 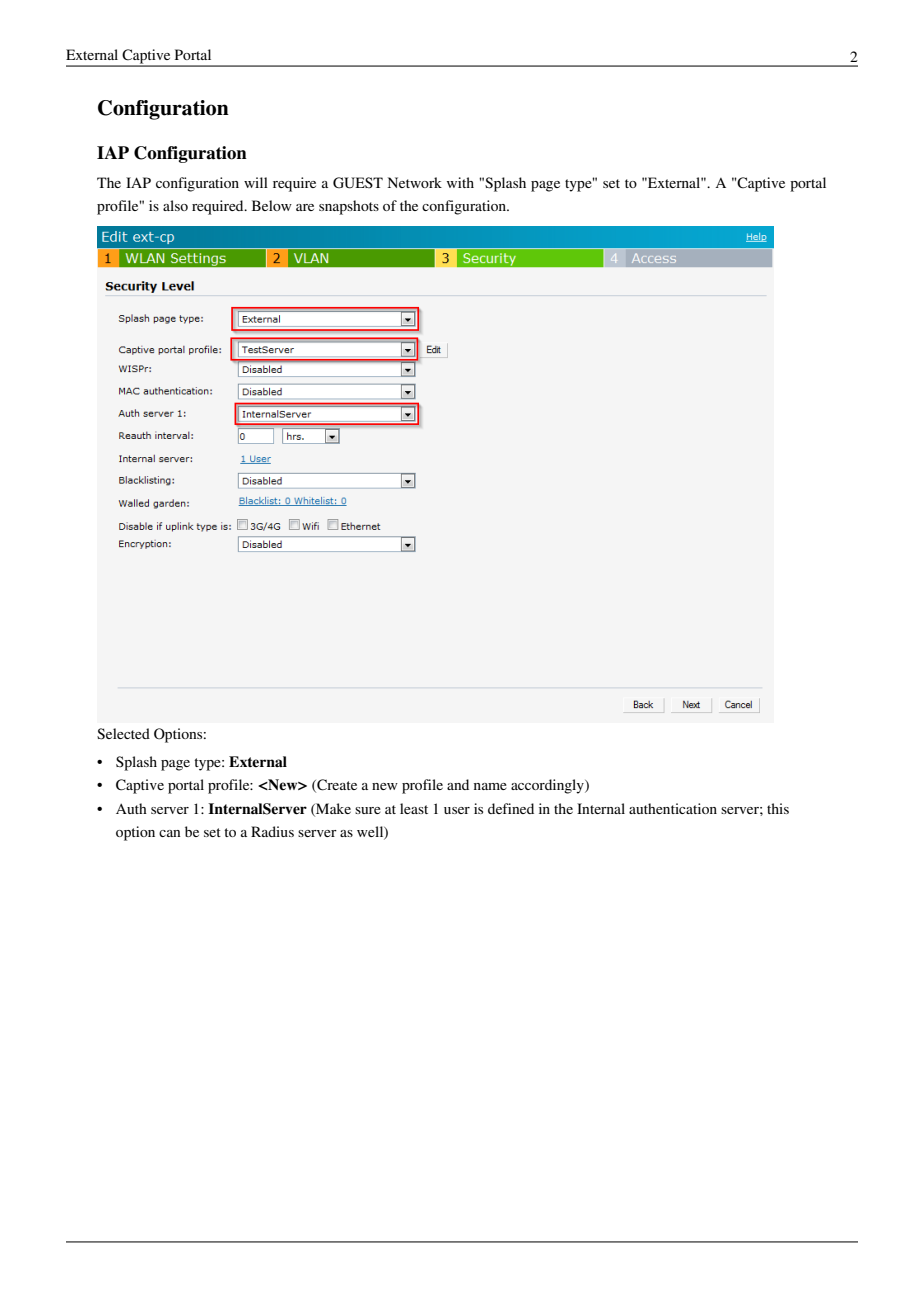 What do you see at coordinates (458, 784) in the document?
I see `and` at bounding box center [458, 784].
